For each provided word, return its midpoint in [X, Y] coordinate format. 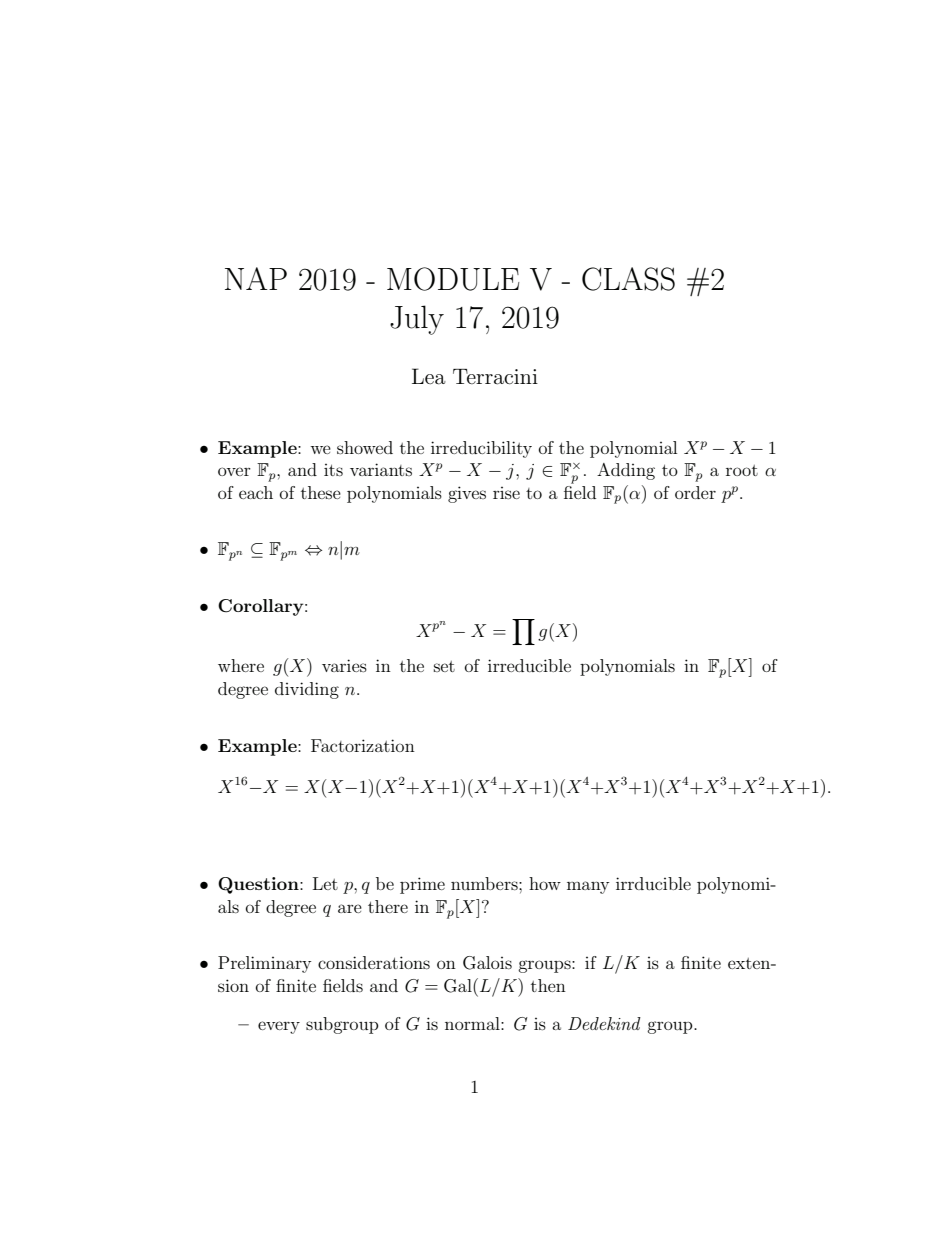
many [588, 887]
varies [344, 665]
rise [506, 493]
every [279, 1027]
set [444, 666]
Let [325, 883]
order [695, 492]
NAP [256, 278]
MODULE [453, 279]
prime [422, 885]
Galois [487, 963]
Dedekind [604, 1023]
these [321, 492]
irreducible [529, 665]
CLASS [628, 279]
